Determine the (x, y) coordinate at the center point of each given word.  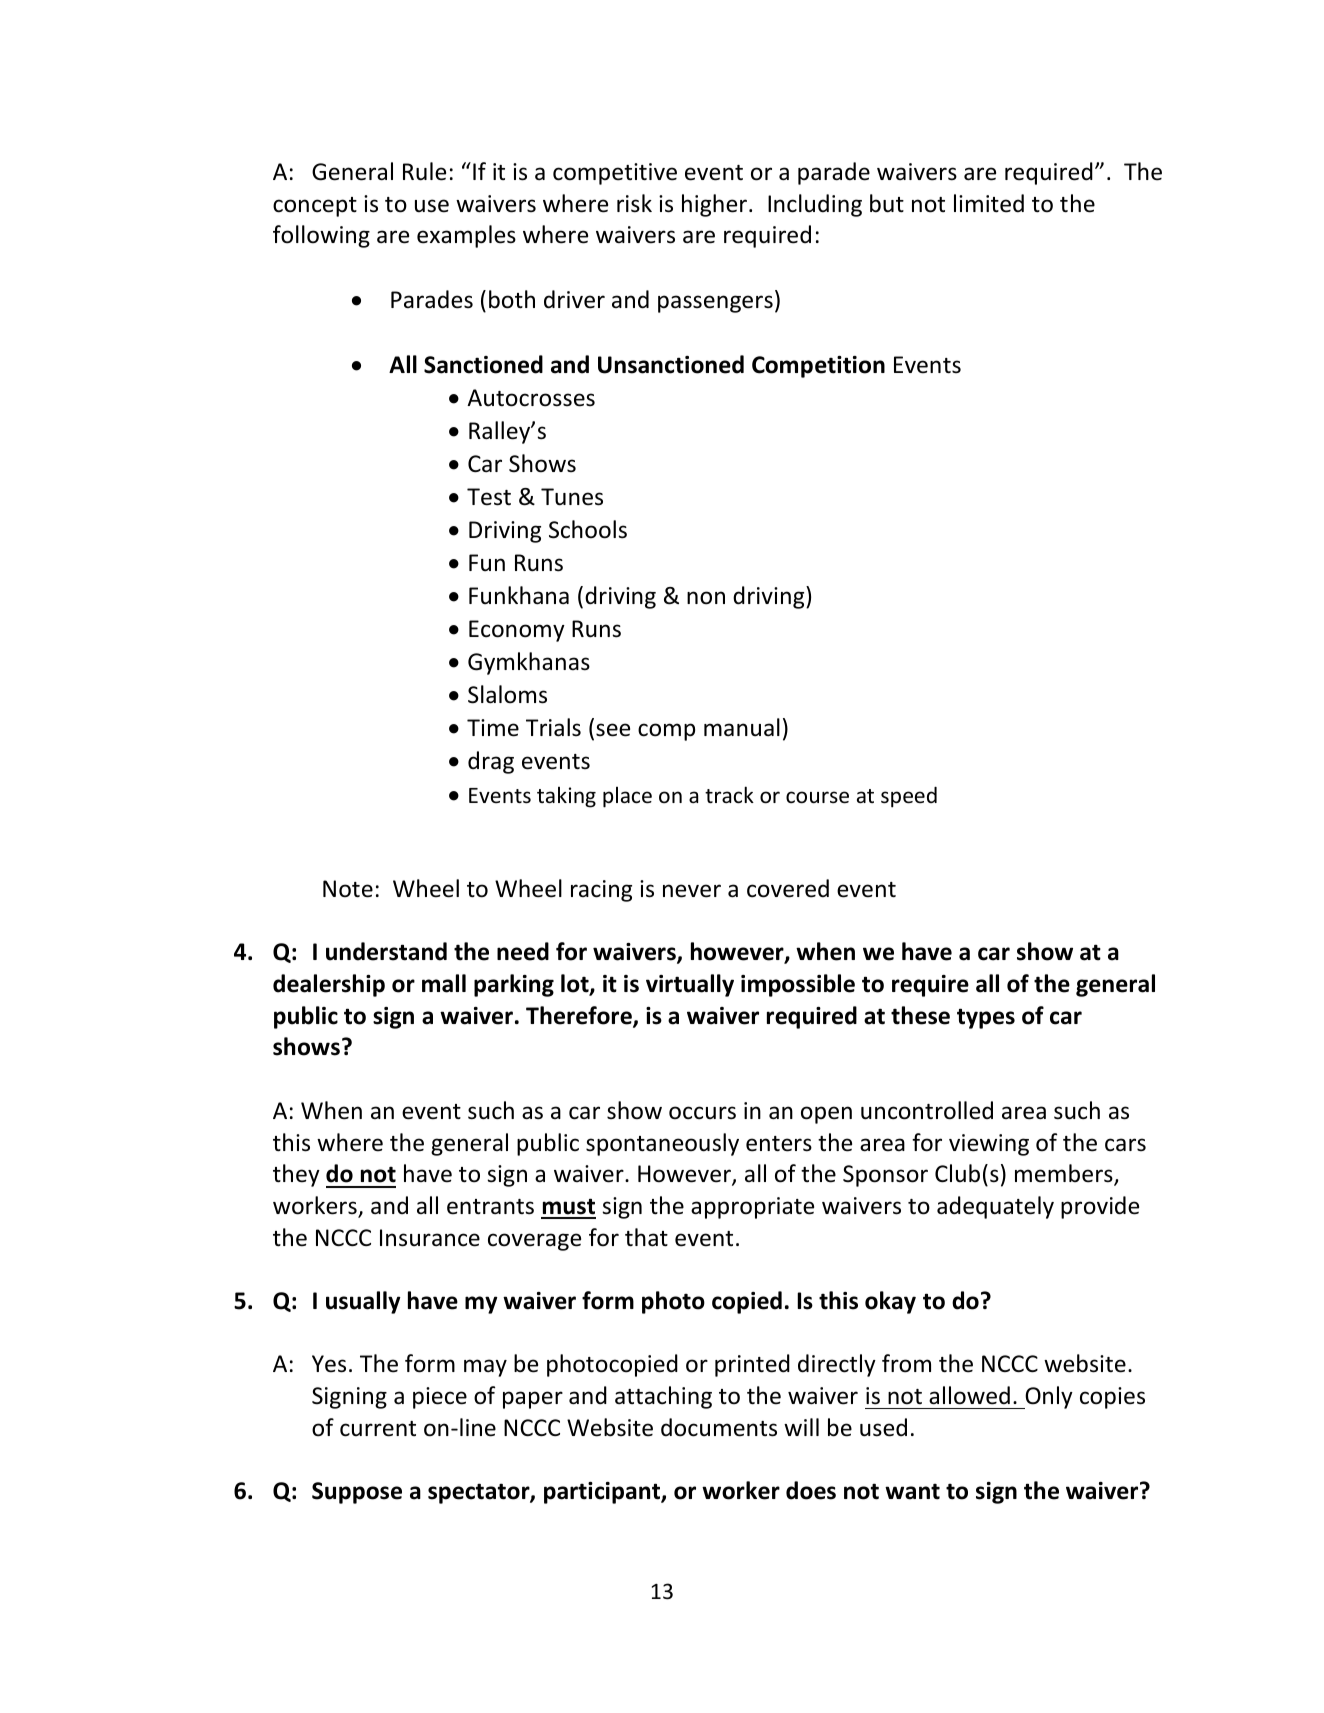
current (378, 1429)
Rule (424, 171)
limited (989, 203)
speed (909, 797)
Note (348, 889)
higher (716, 205)
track (729, 795)
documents (719, 1427)
